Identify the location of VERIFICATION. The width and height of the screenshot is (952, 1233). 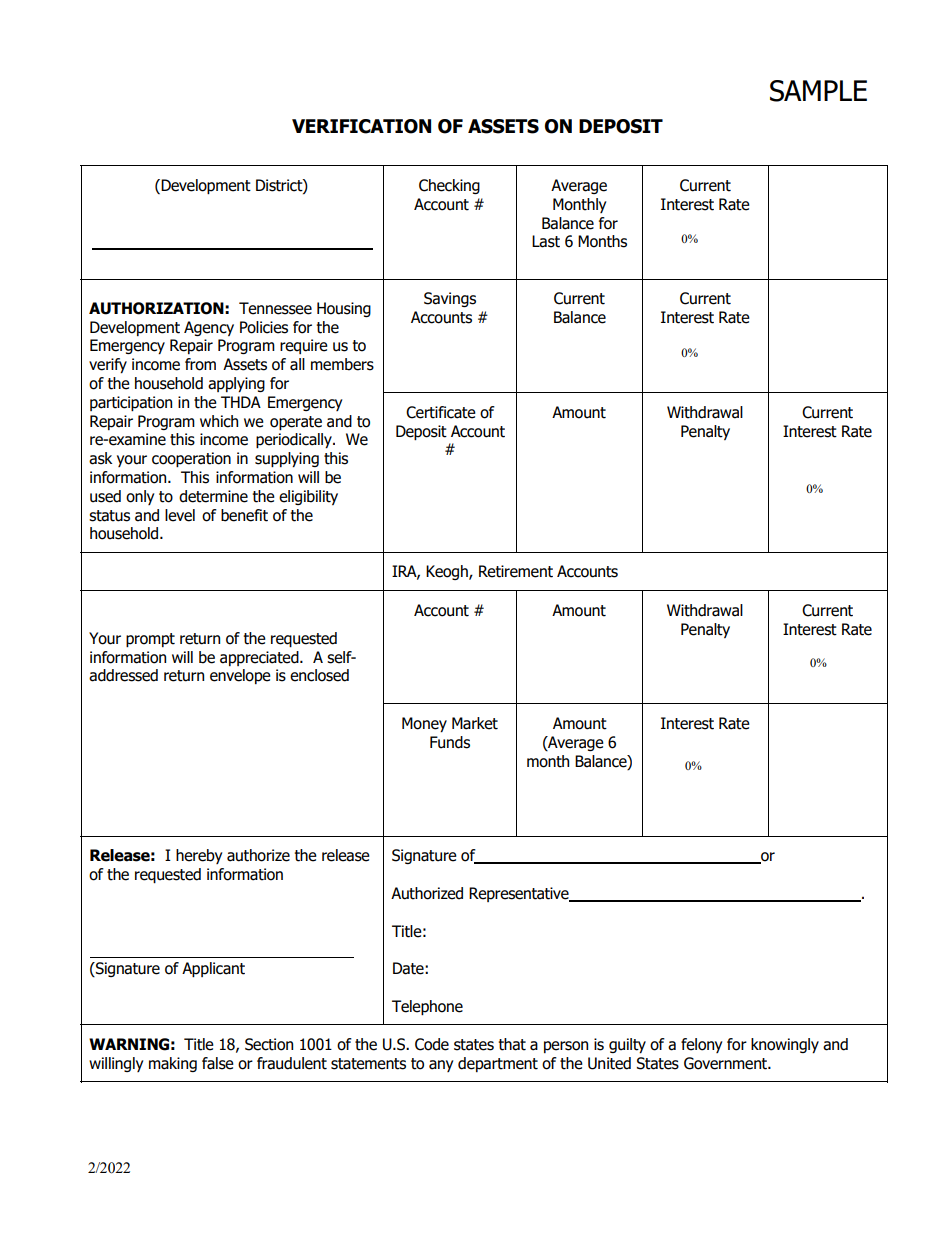
(361, 126).
